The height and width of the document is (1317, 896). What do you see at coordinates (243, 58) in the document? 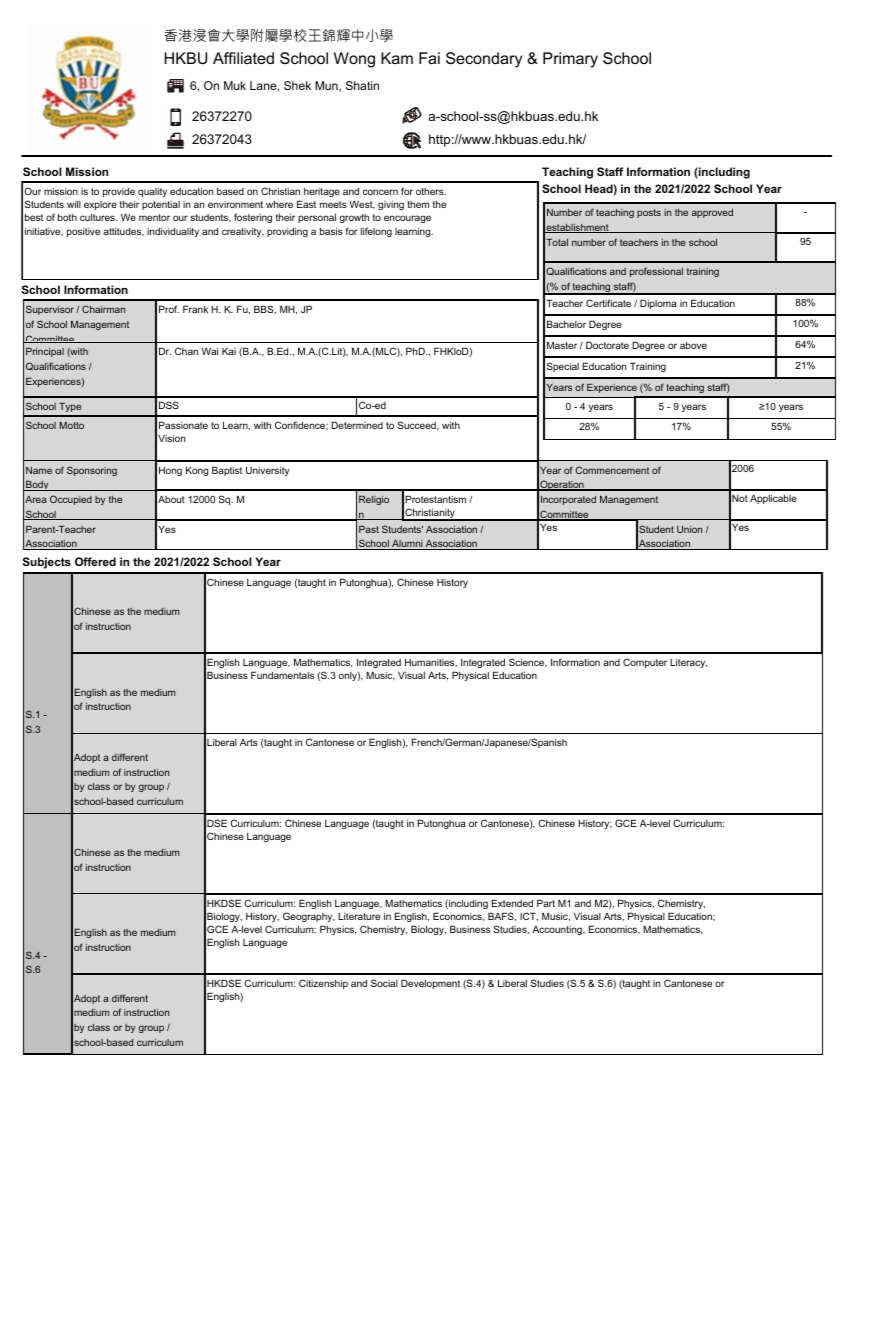
I see `Affiliated` at bounding box center [243, 58].
